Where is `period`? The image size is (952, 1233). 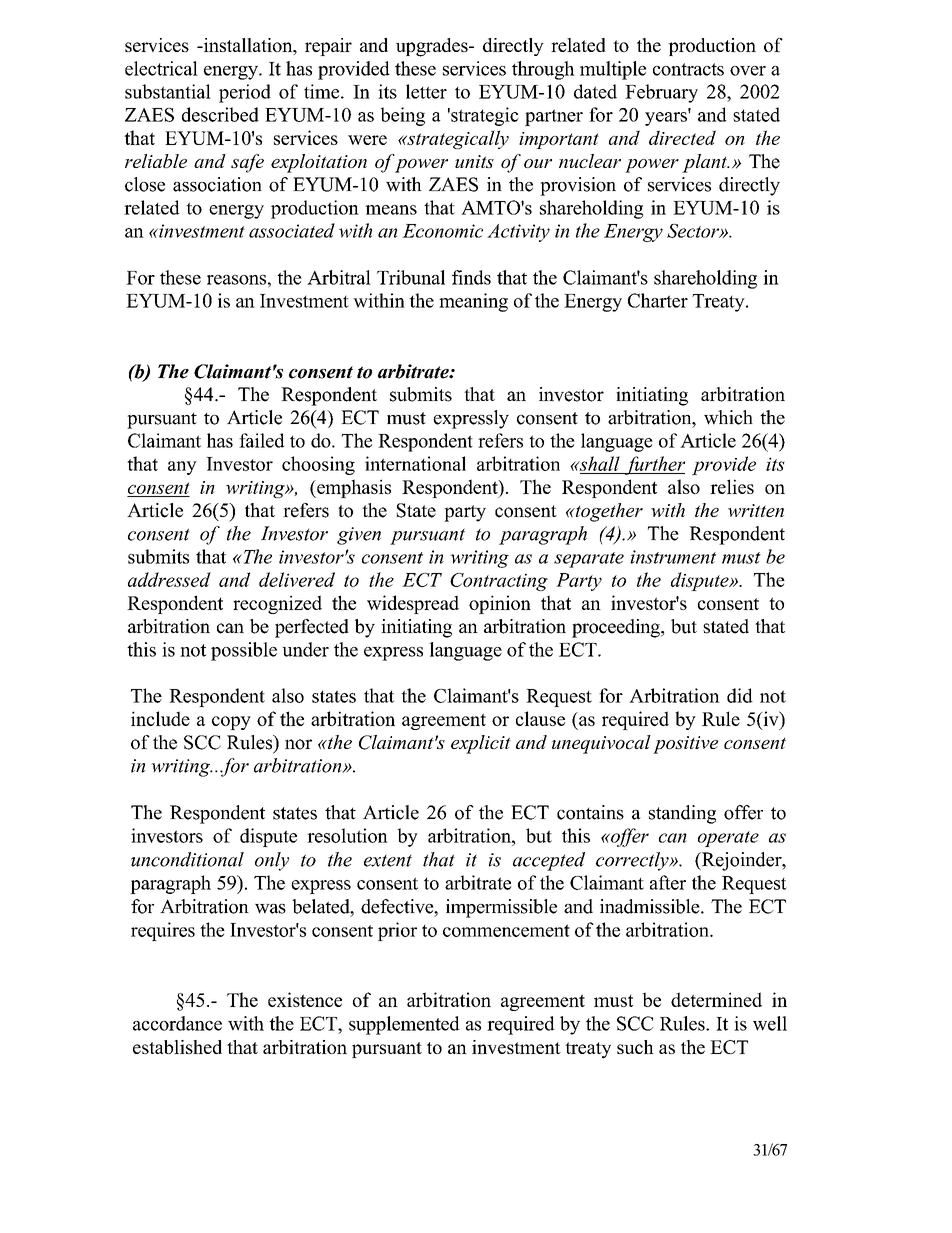 period is located at coordinates (245, 93).
